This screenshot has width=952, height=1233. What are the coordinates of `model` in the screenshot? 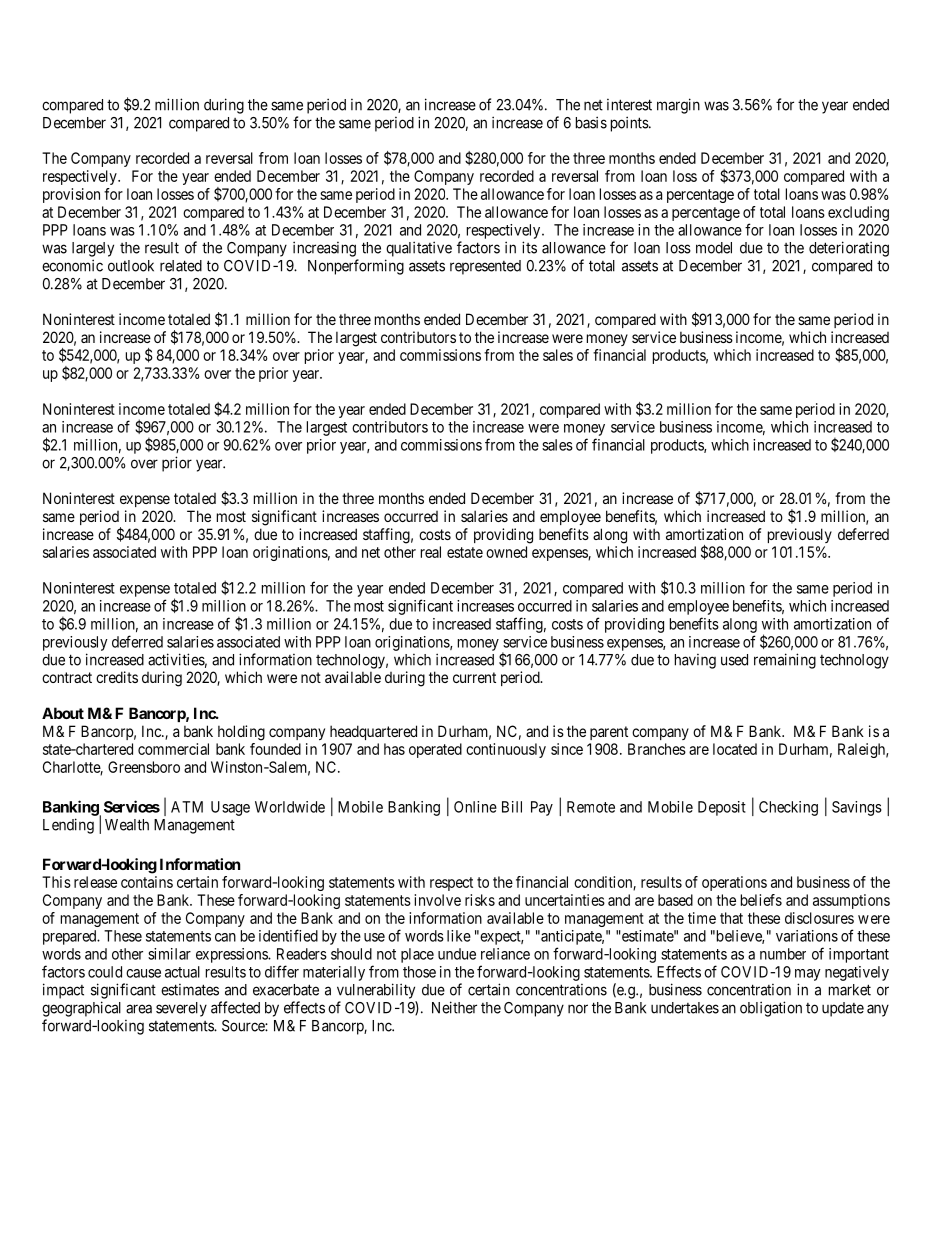 It's located at (714, 248).
